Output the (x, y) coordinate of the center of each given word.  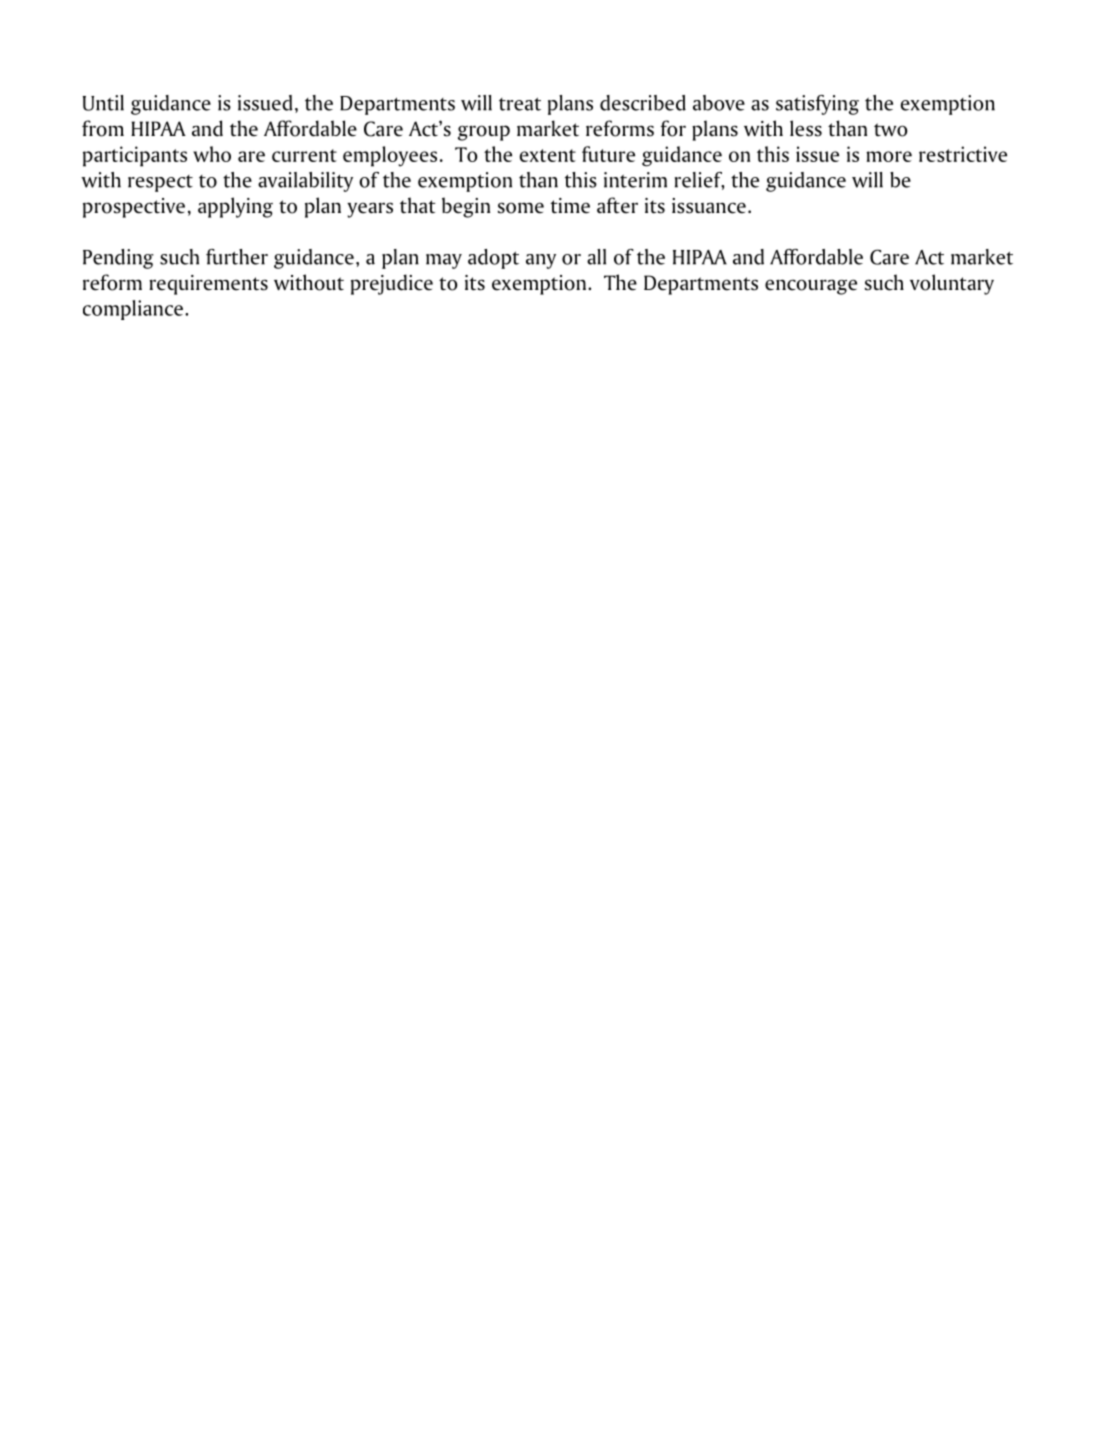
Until (103, 103)
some (521, 208)
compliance (133, 310)
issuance (709, 206)
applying (235, 207)
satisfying (817, 105)
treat (520, 104)
